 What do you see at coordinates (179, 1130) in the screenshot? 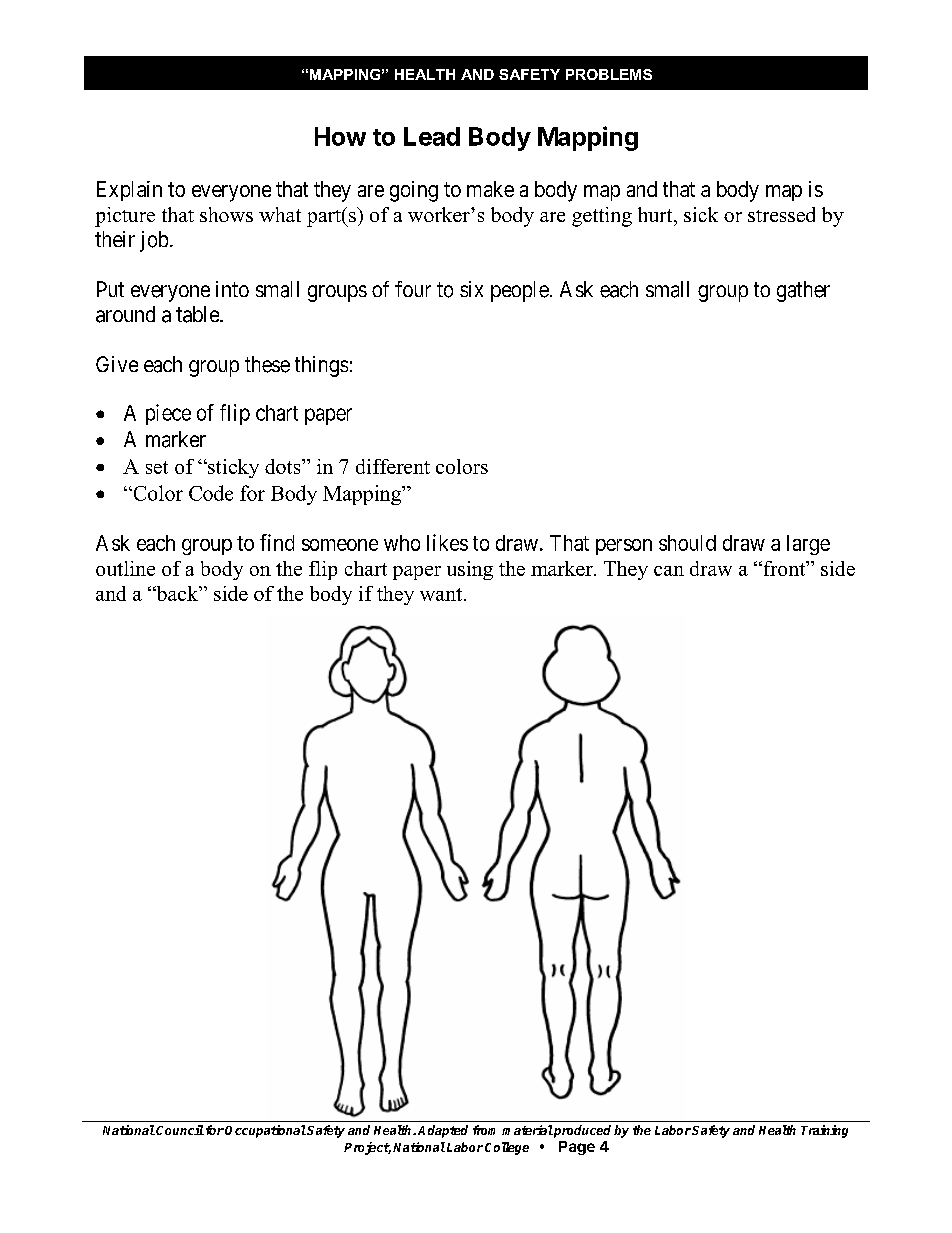
I see `Council` at bounding box center [179, 1130].
